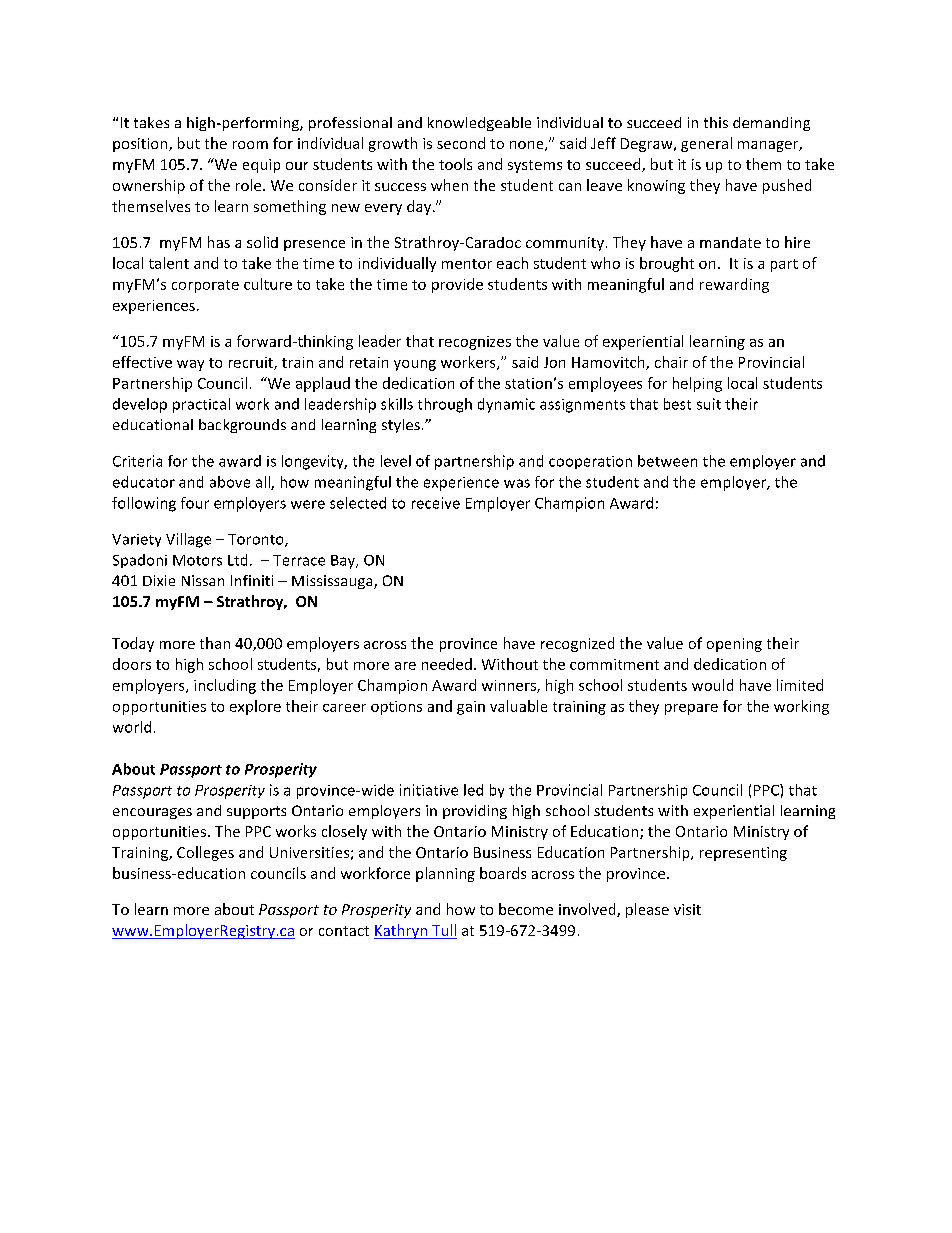 This image has height=1233, width=952. I want to click on recognizes, so click(475, 343).
